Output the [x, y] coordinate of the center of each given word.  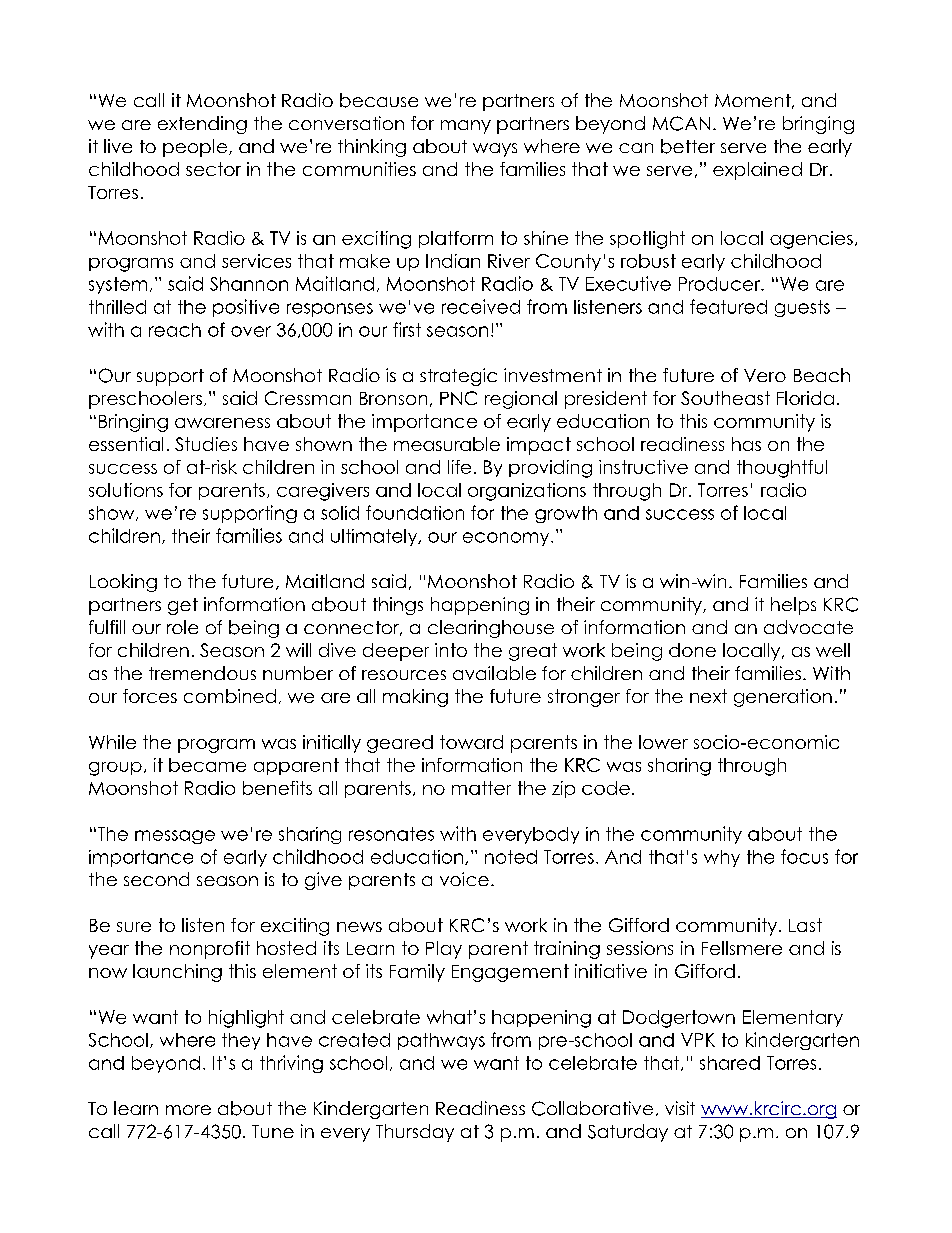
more [188, 1110]
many [466, 127]
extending [202, 125]
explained [757, 171]
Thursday [415, 1133]
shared [730, 1063]
